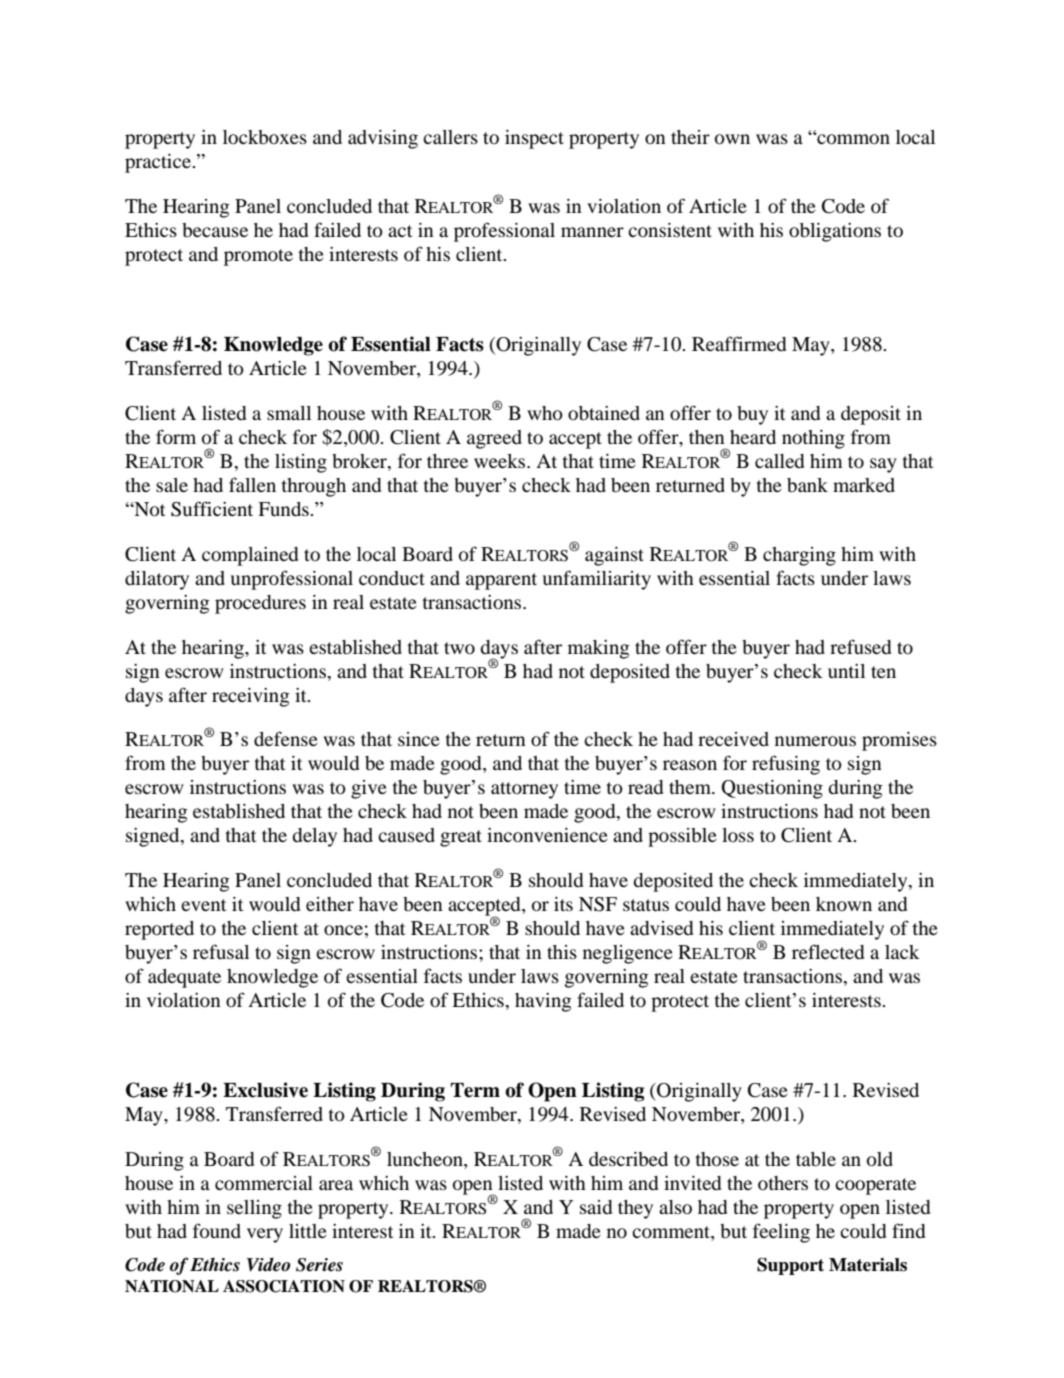  Describe the element at coordinates (596, 1207) in the document. I see `said` at that location.
